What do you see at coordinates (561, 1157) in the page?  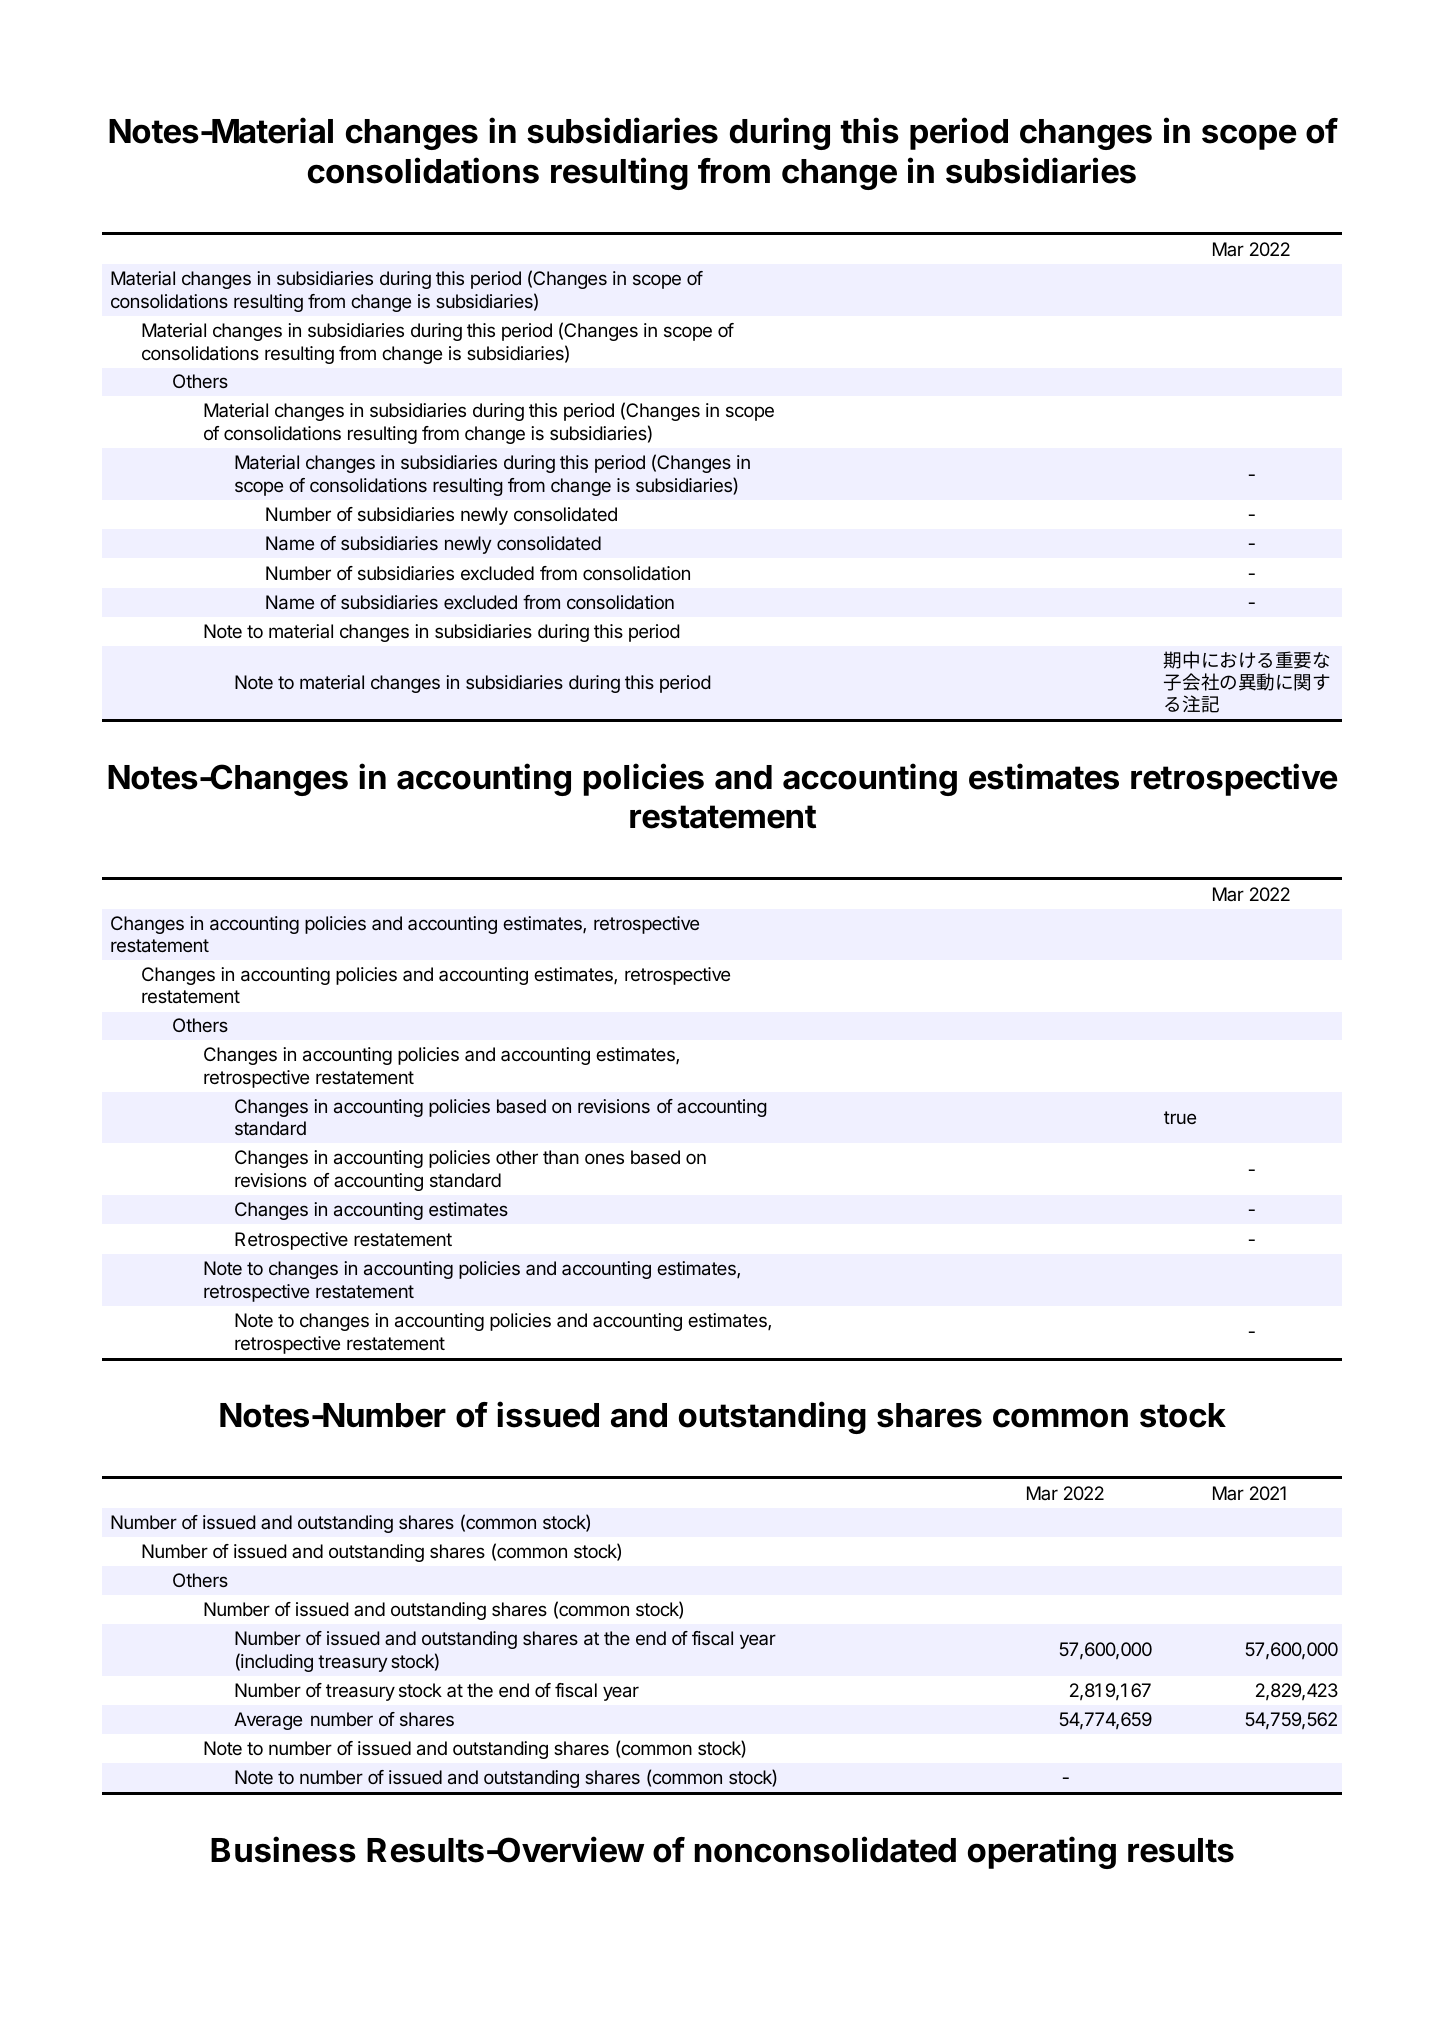 I see `than` at bounding box center [561, 1157].
